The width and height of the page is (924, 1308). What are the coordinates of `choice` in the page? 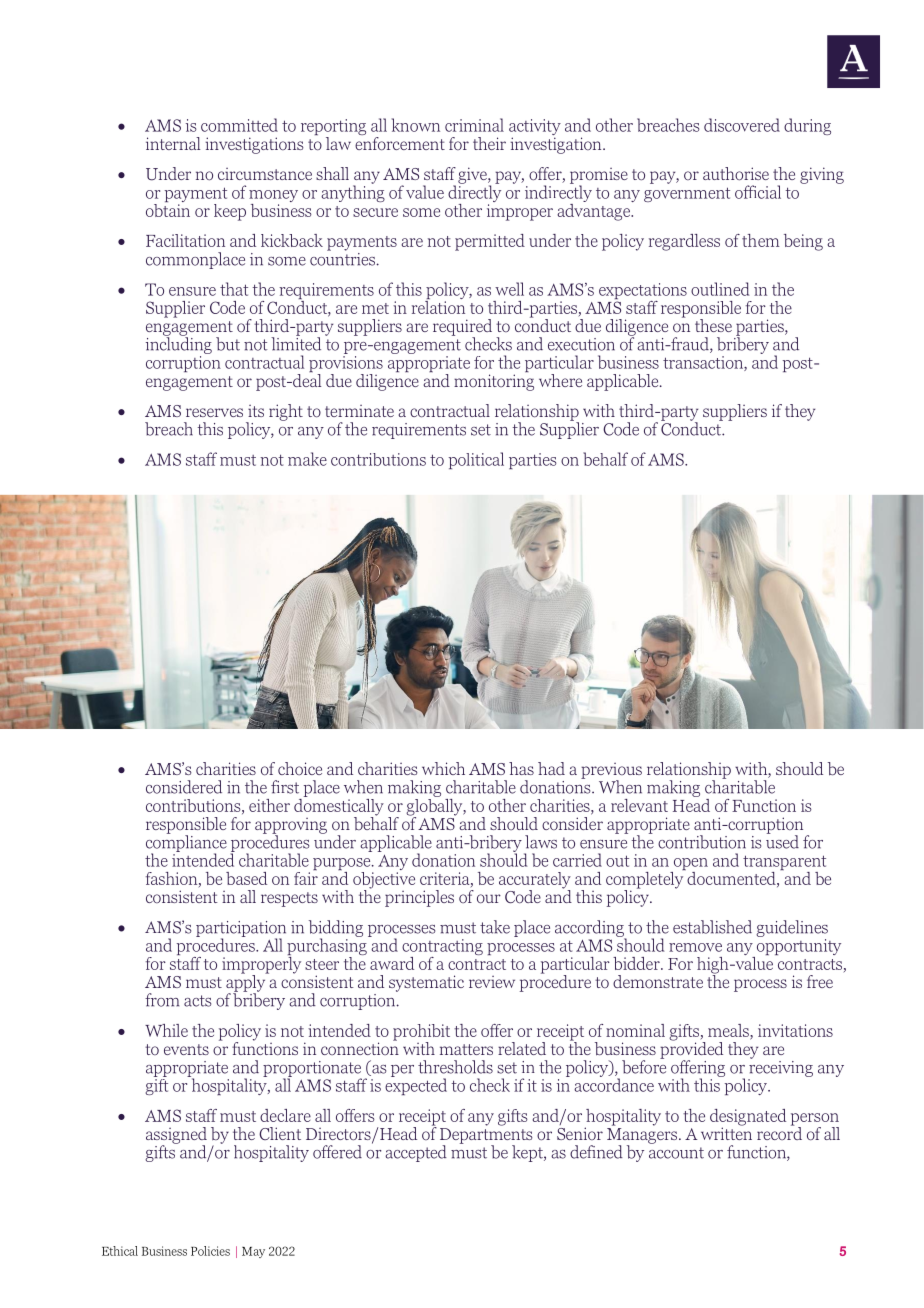 It's located at (300, 768).
